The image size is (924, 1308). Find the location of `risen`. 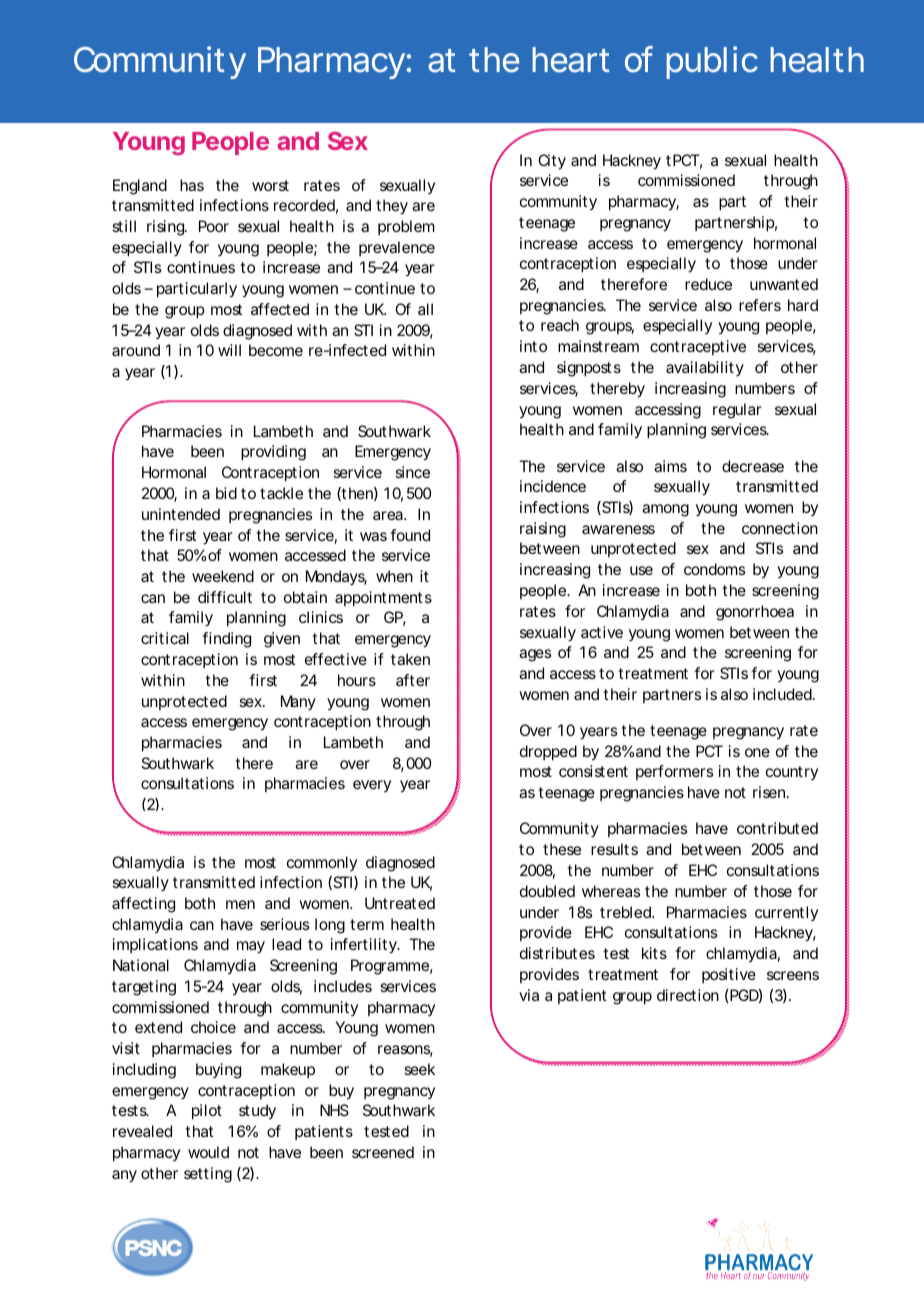

risen is located at coordinates (770, 792).
